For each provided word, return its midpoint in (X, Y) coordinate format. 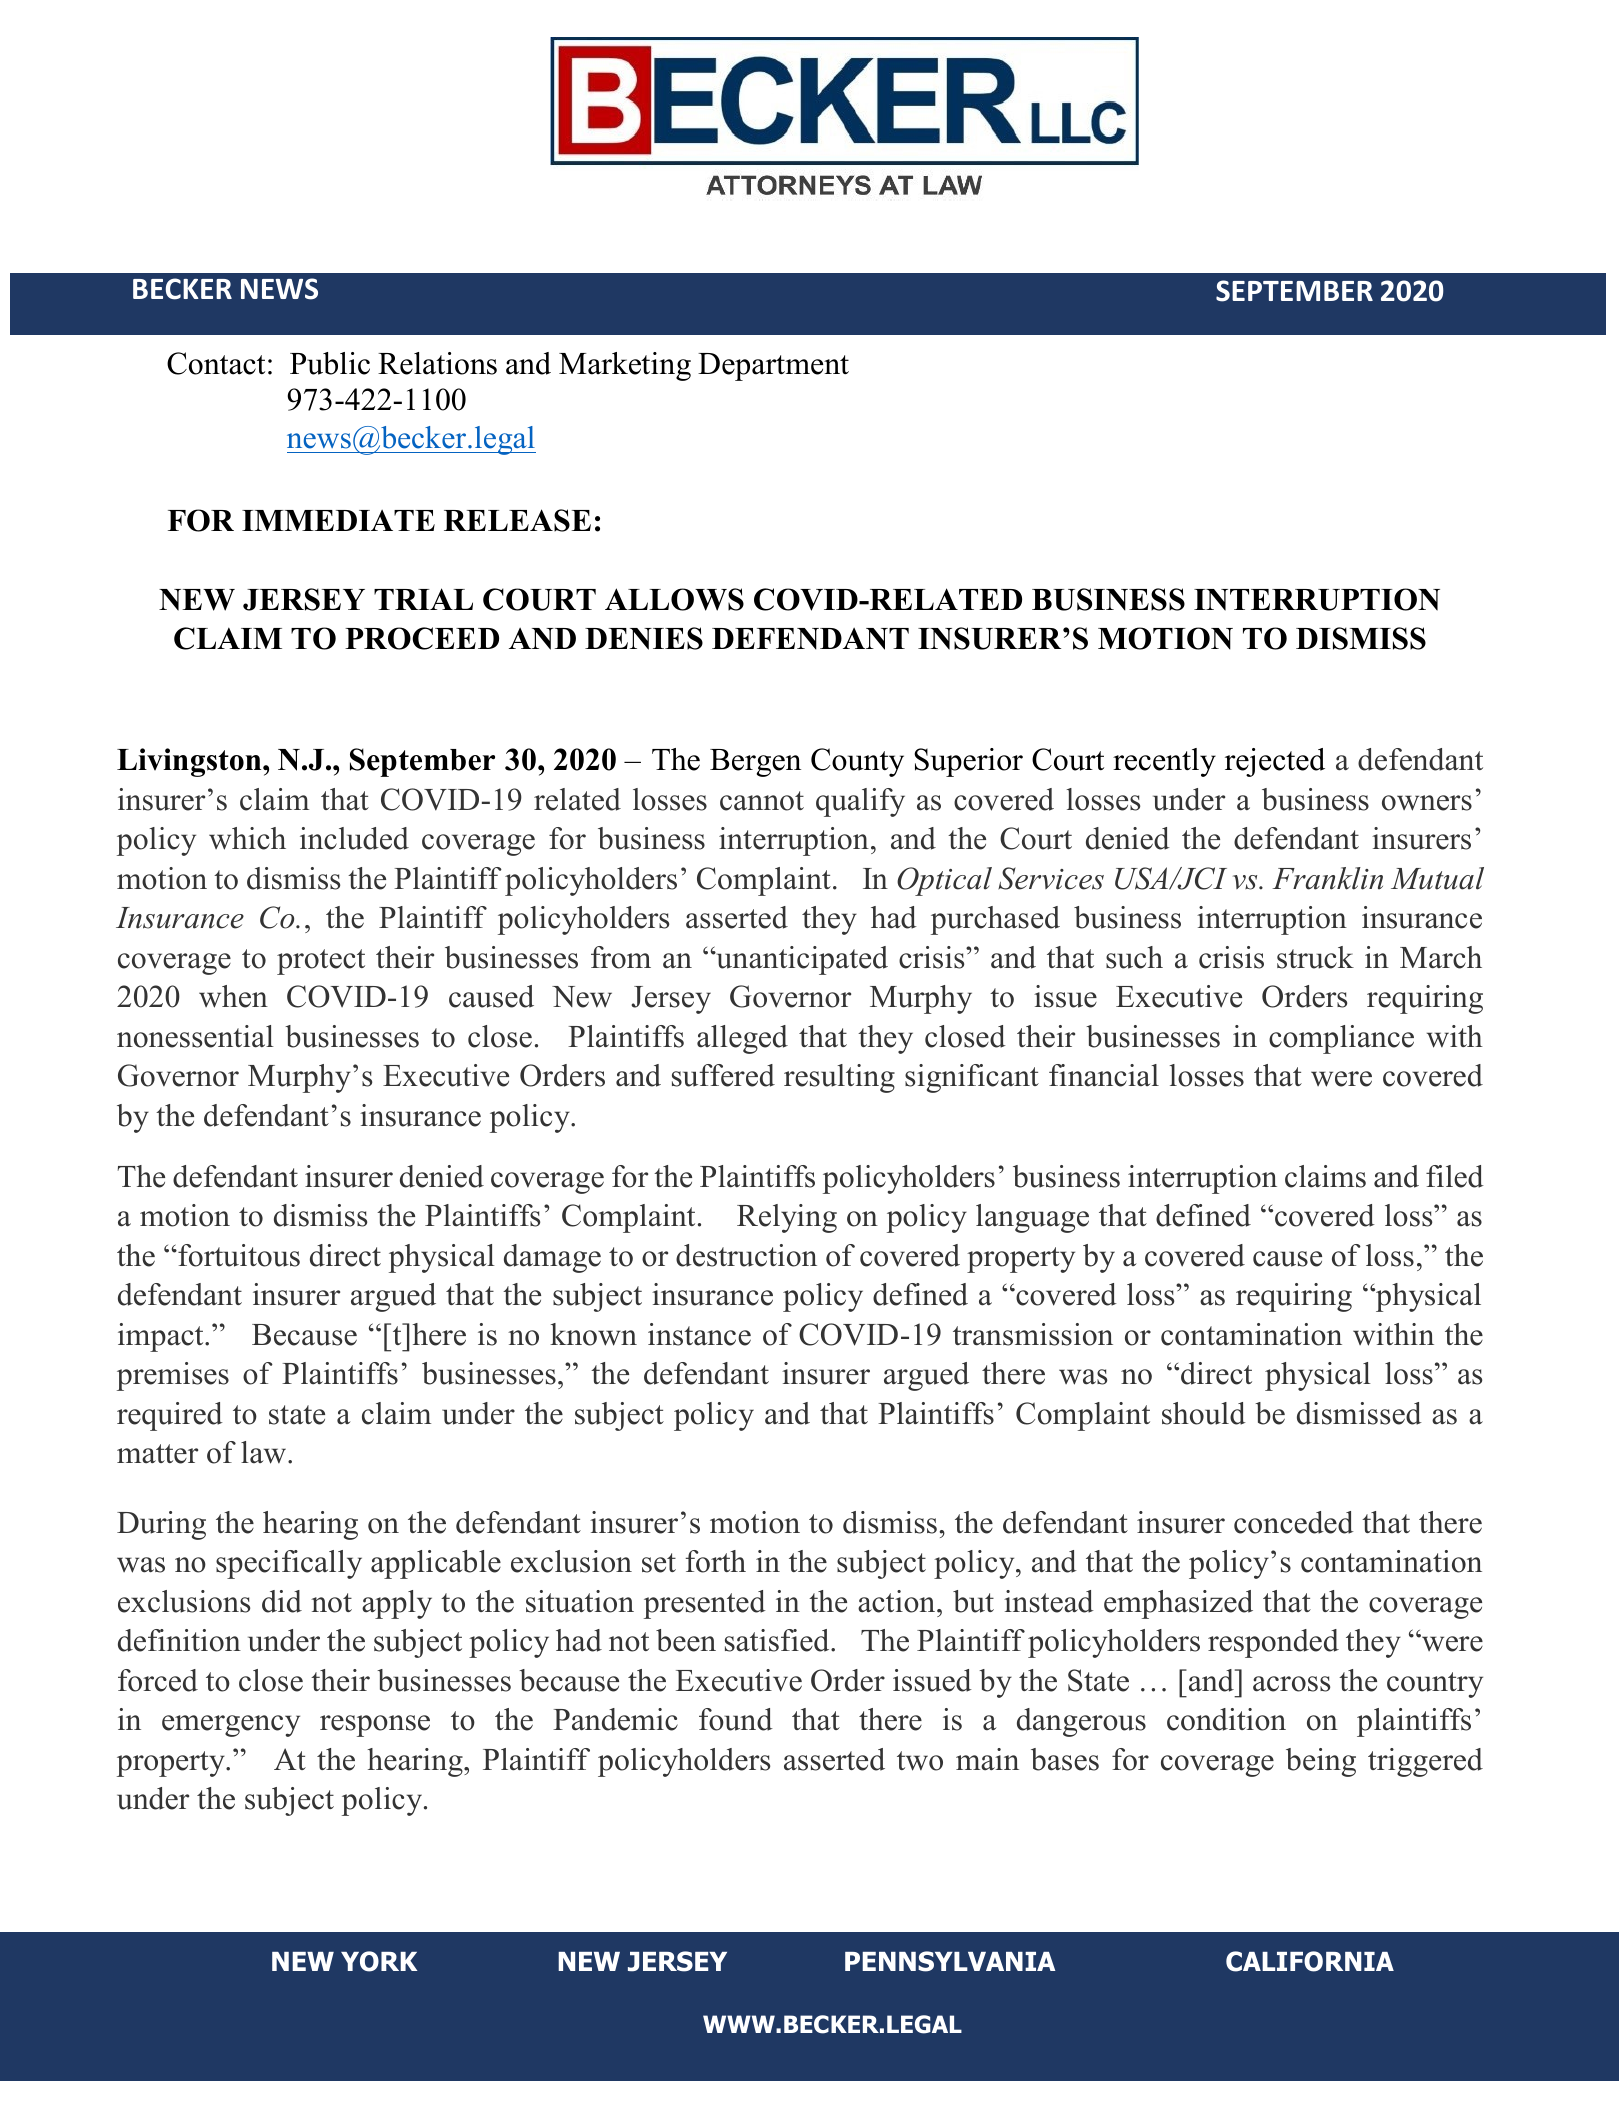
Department (773, 367)
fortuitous (238, 1255)
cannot (762, 801)
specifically (289, 1564)
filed (1455, 1176)
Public (330, 363)
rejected (1275, 762)
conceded (1294, 1522)
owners (1427, 803)
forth (716, 1561)
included (354, 838)
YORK (379, 1961)
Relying (787, 1218)
